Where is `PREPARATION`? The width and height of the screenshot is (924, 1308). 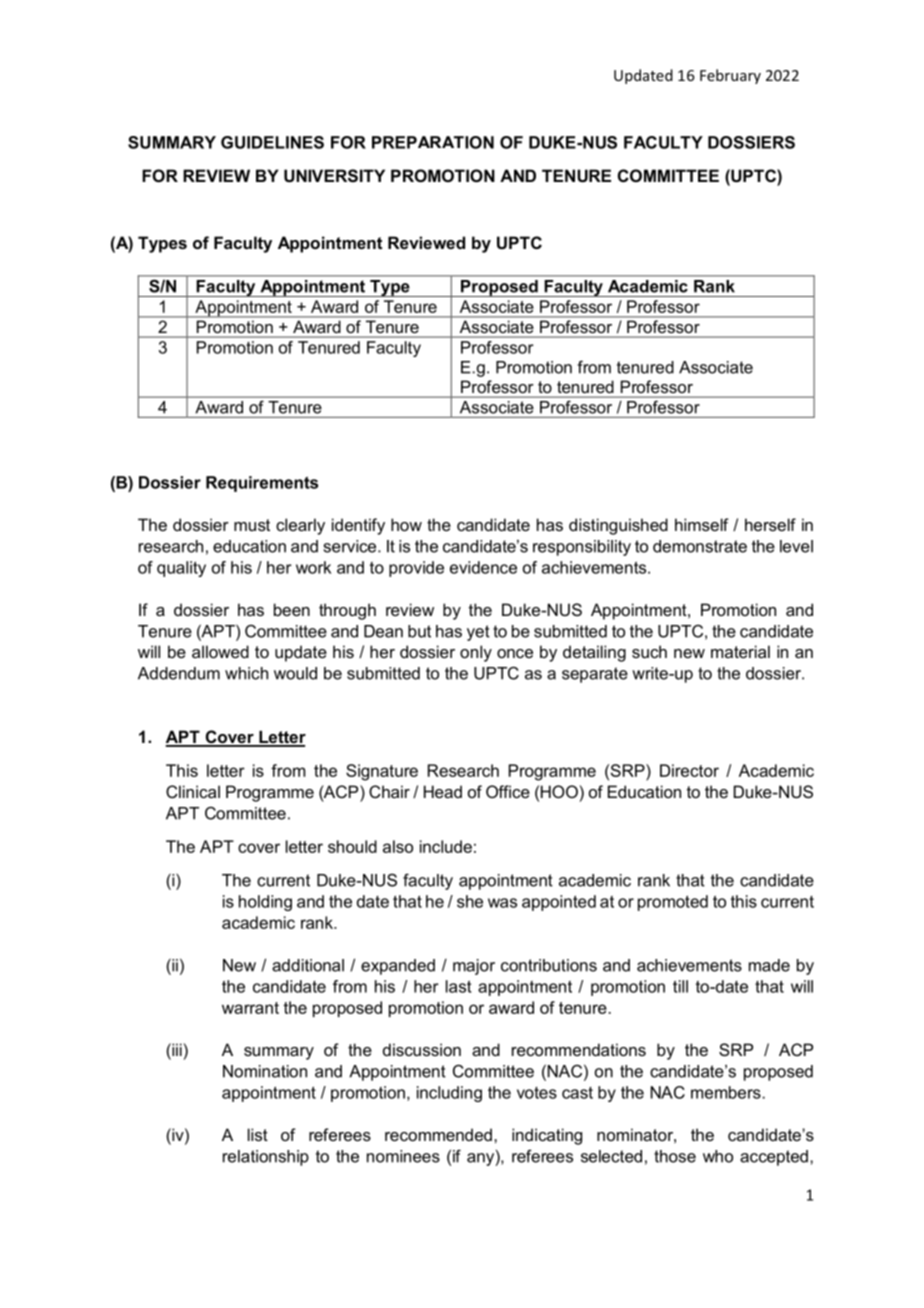 PREPARATION is located at coordinates (433, 142).
